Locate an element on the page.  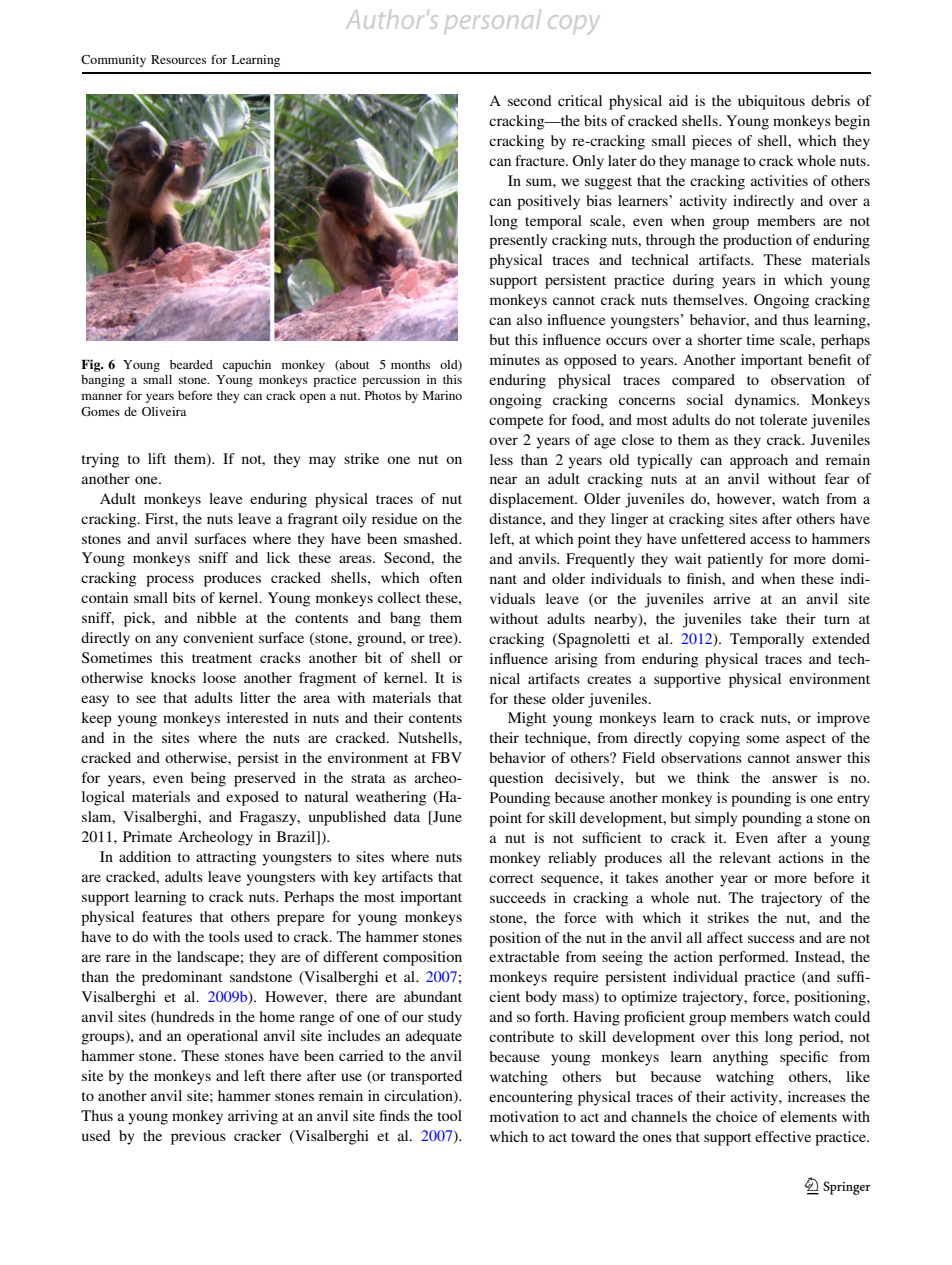
patiently is located at coordinates (735, 560).
